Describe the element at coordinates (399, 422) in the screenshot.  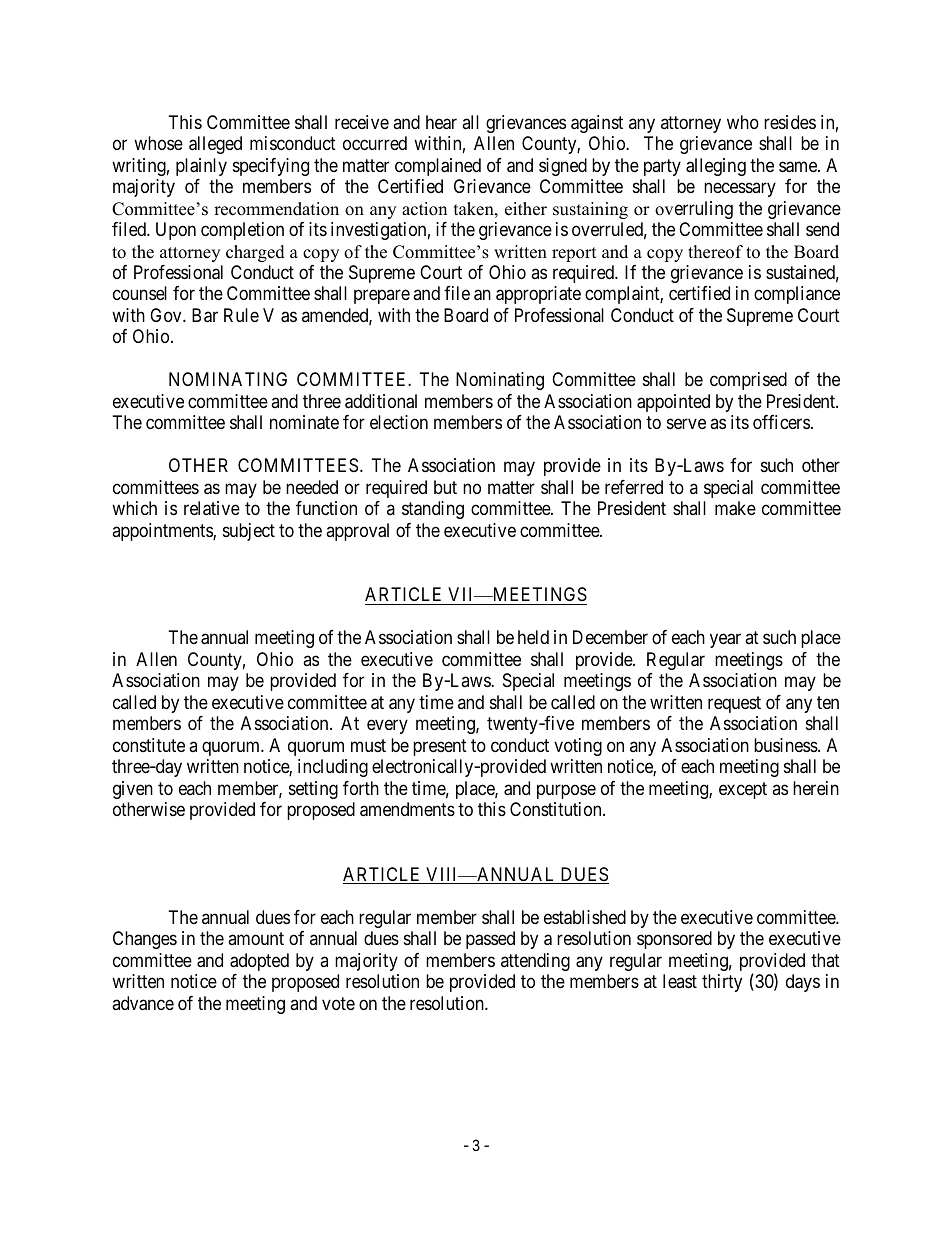
I see `election` at that location.
